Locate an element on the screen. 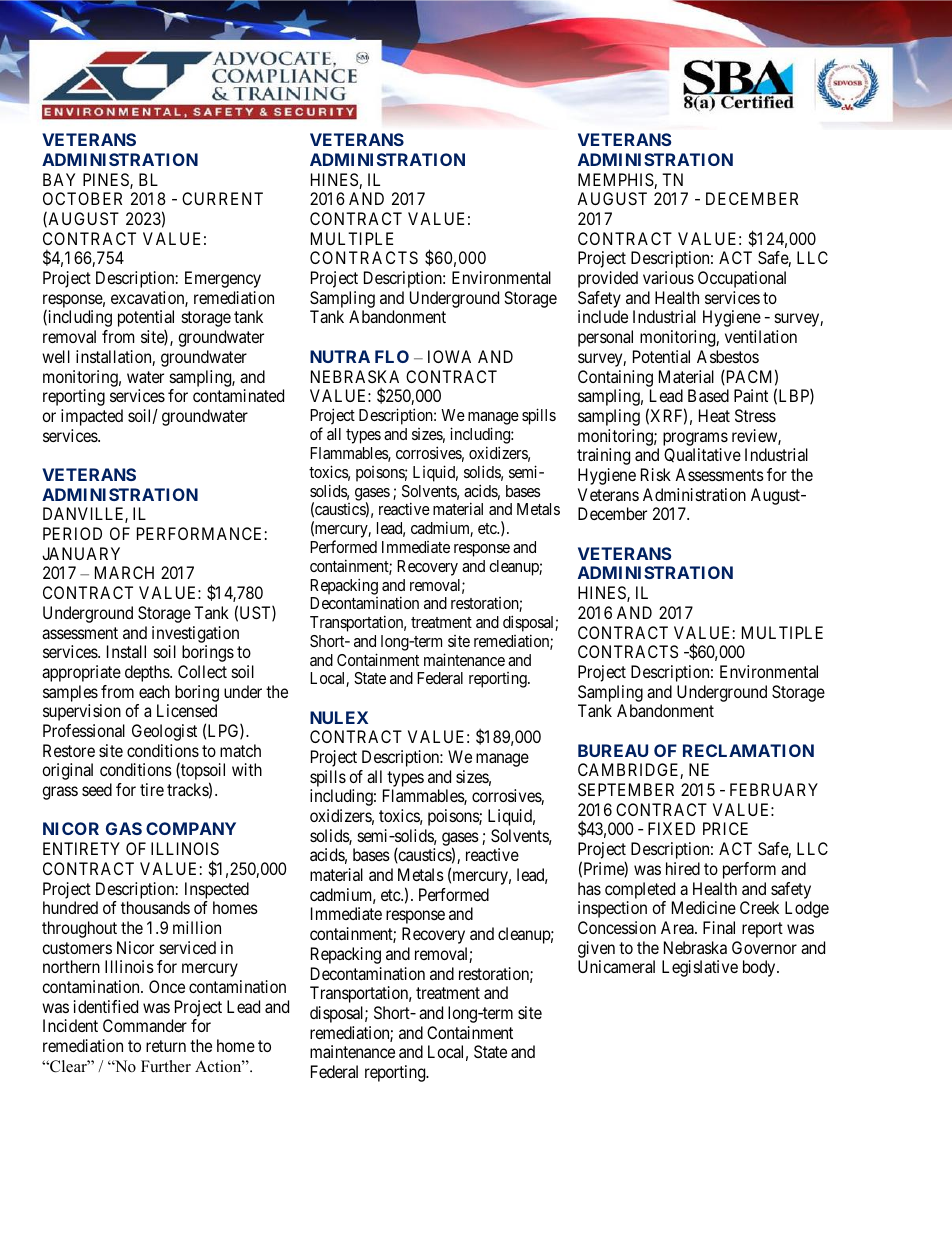 Image resolution: width=952 pixels, height=1233 pixels. training is located at coordinates (603, 456).
